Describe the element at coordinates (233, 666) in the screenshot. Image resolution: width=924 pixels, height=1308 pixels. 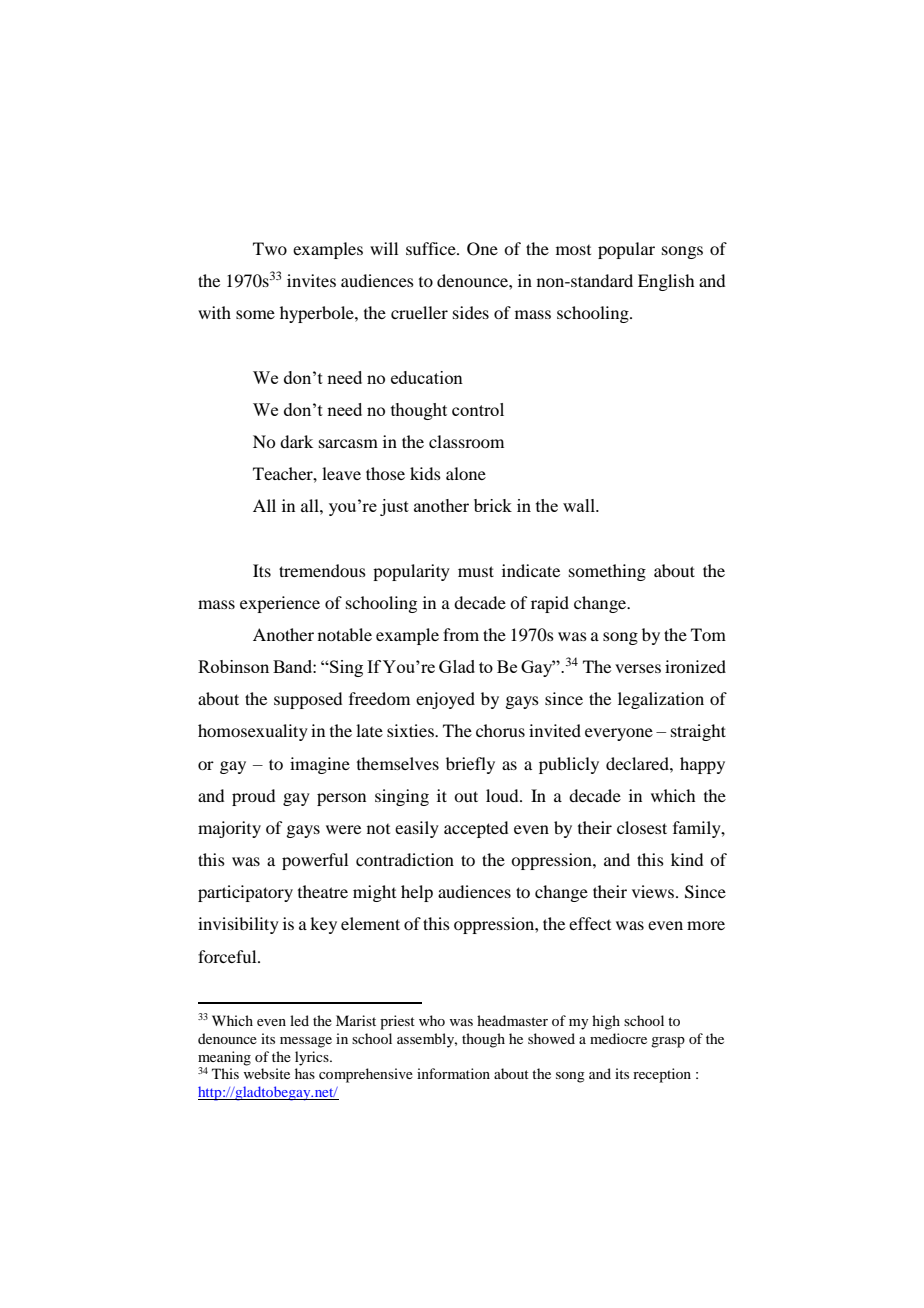
I see `Robinson` at that location.
